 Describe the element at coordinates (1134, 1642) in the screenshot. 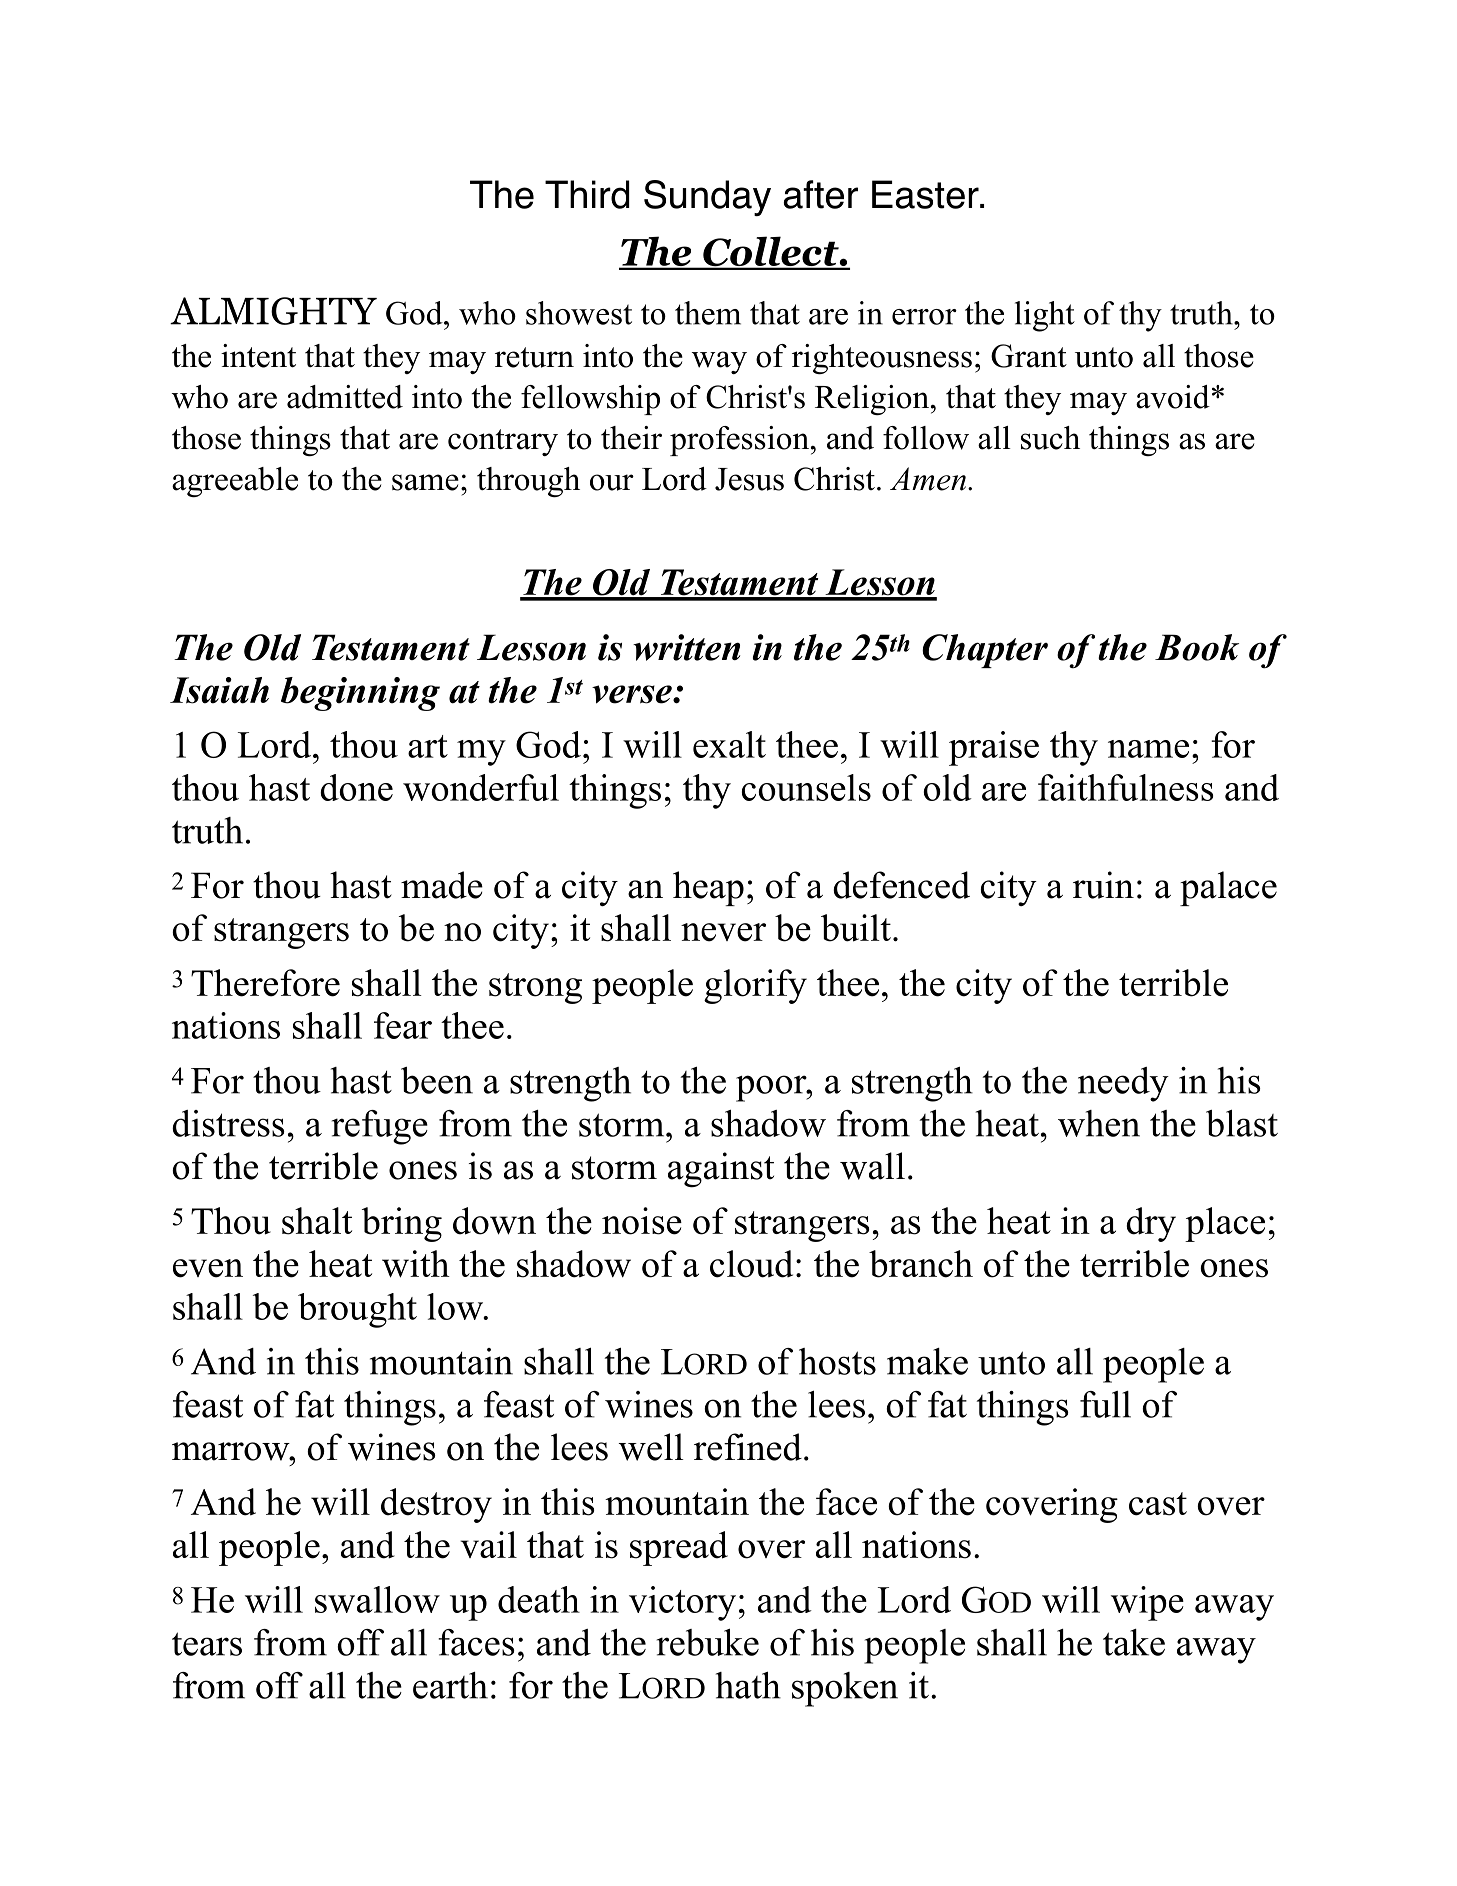

I see `take` at that location.
